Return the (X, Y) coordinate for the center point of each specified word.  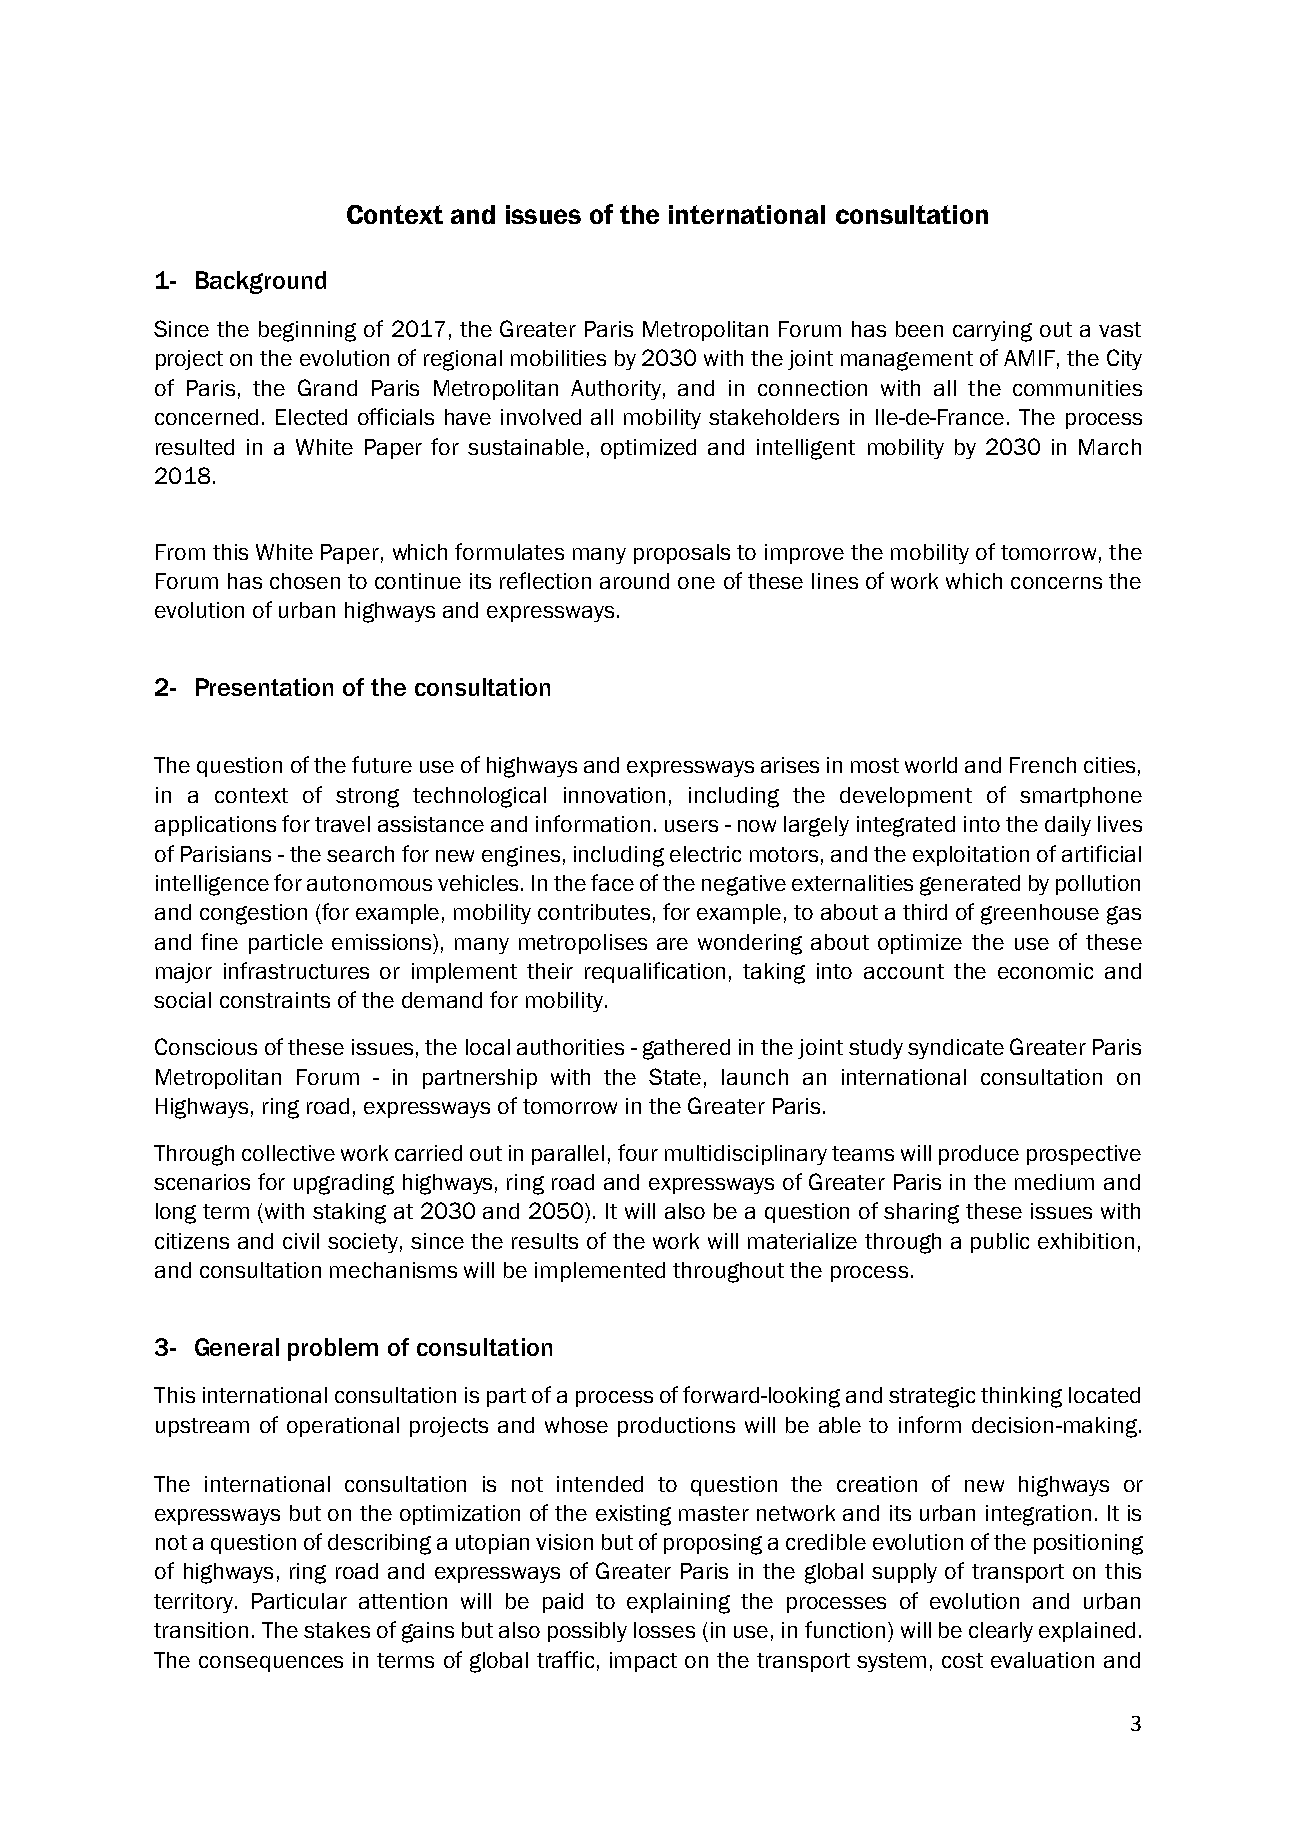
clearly (1001, 1632)
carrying (992, 331)
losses (664, 1630)
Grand (327, 387)
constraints (275, 1000)
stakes (337, 1630)
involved (541, 417)
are (672, 944)
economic (1045, 971)
